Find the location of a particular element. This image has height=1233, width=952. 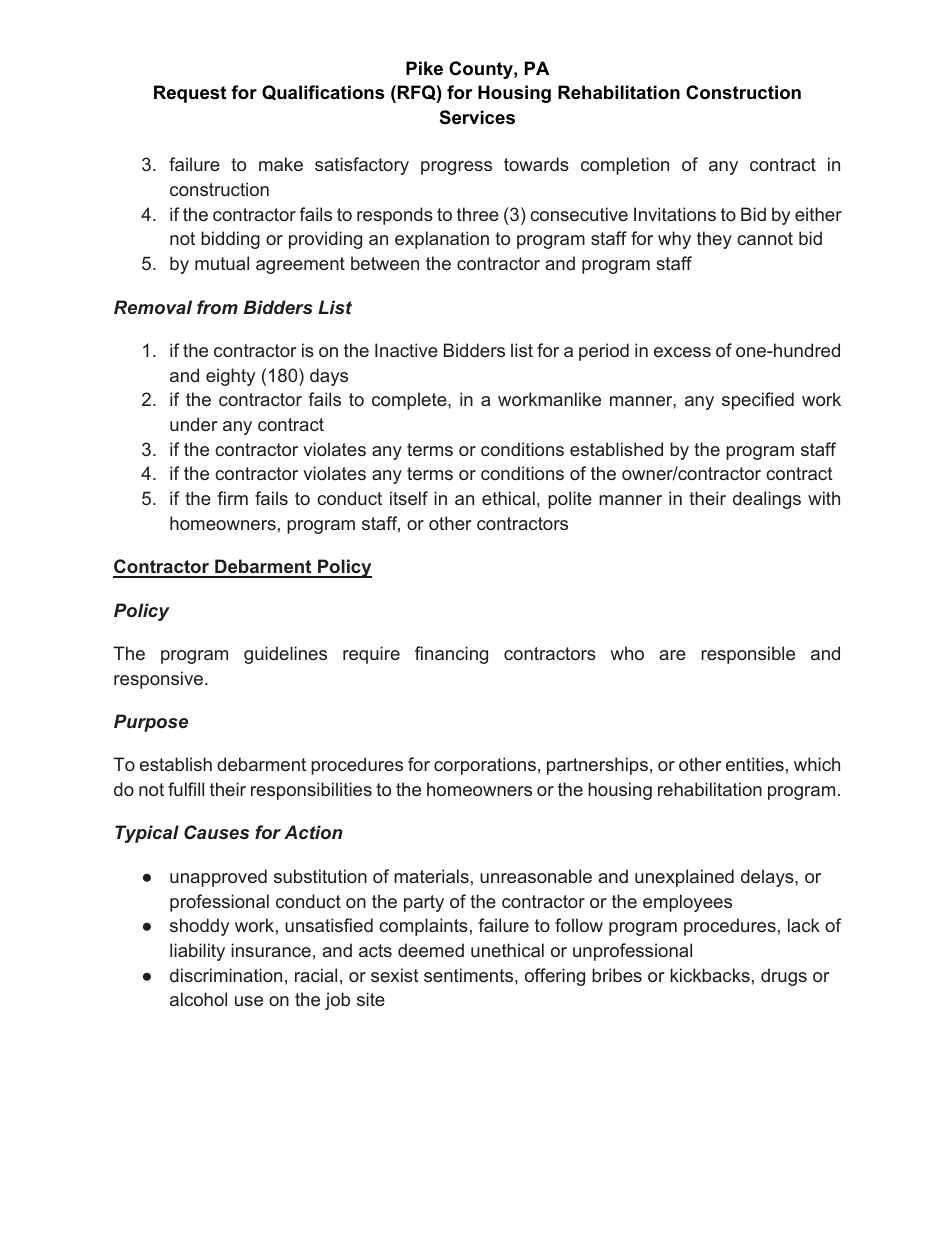

Request is located at coordinates (190, 94).
